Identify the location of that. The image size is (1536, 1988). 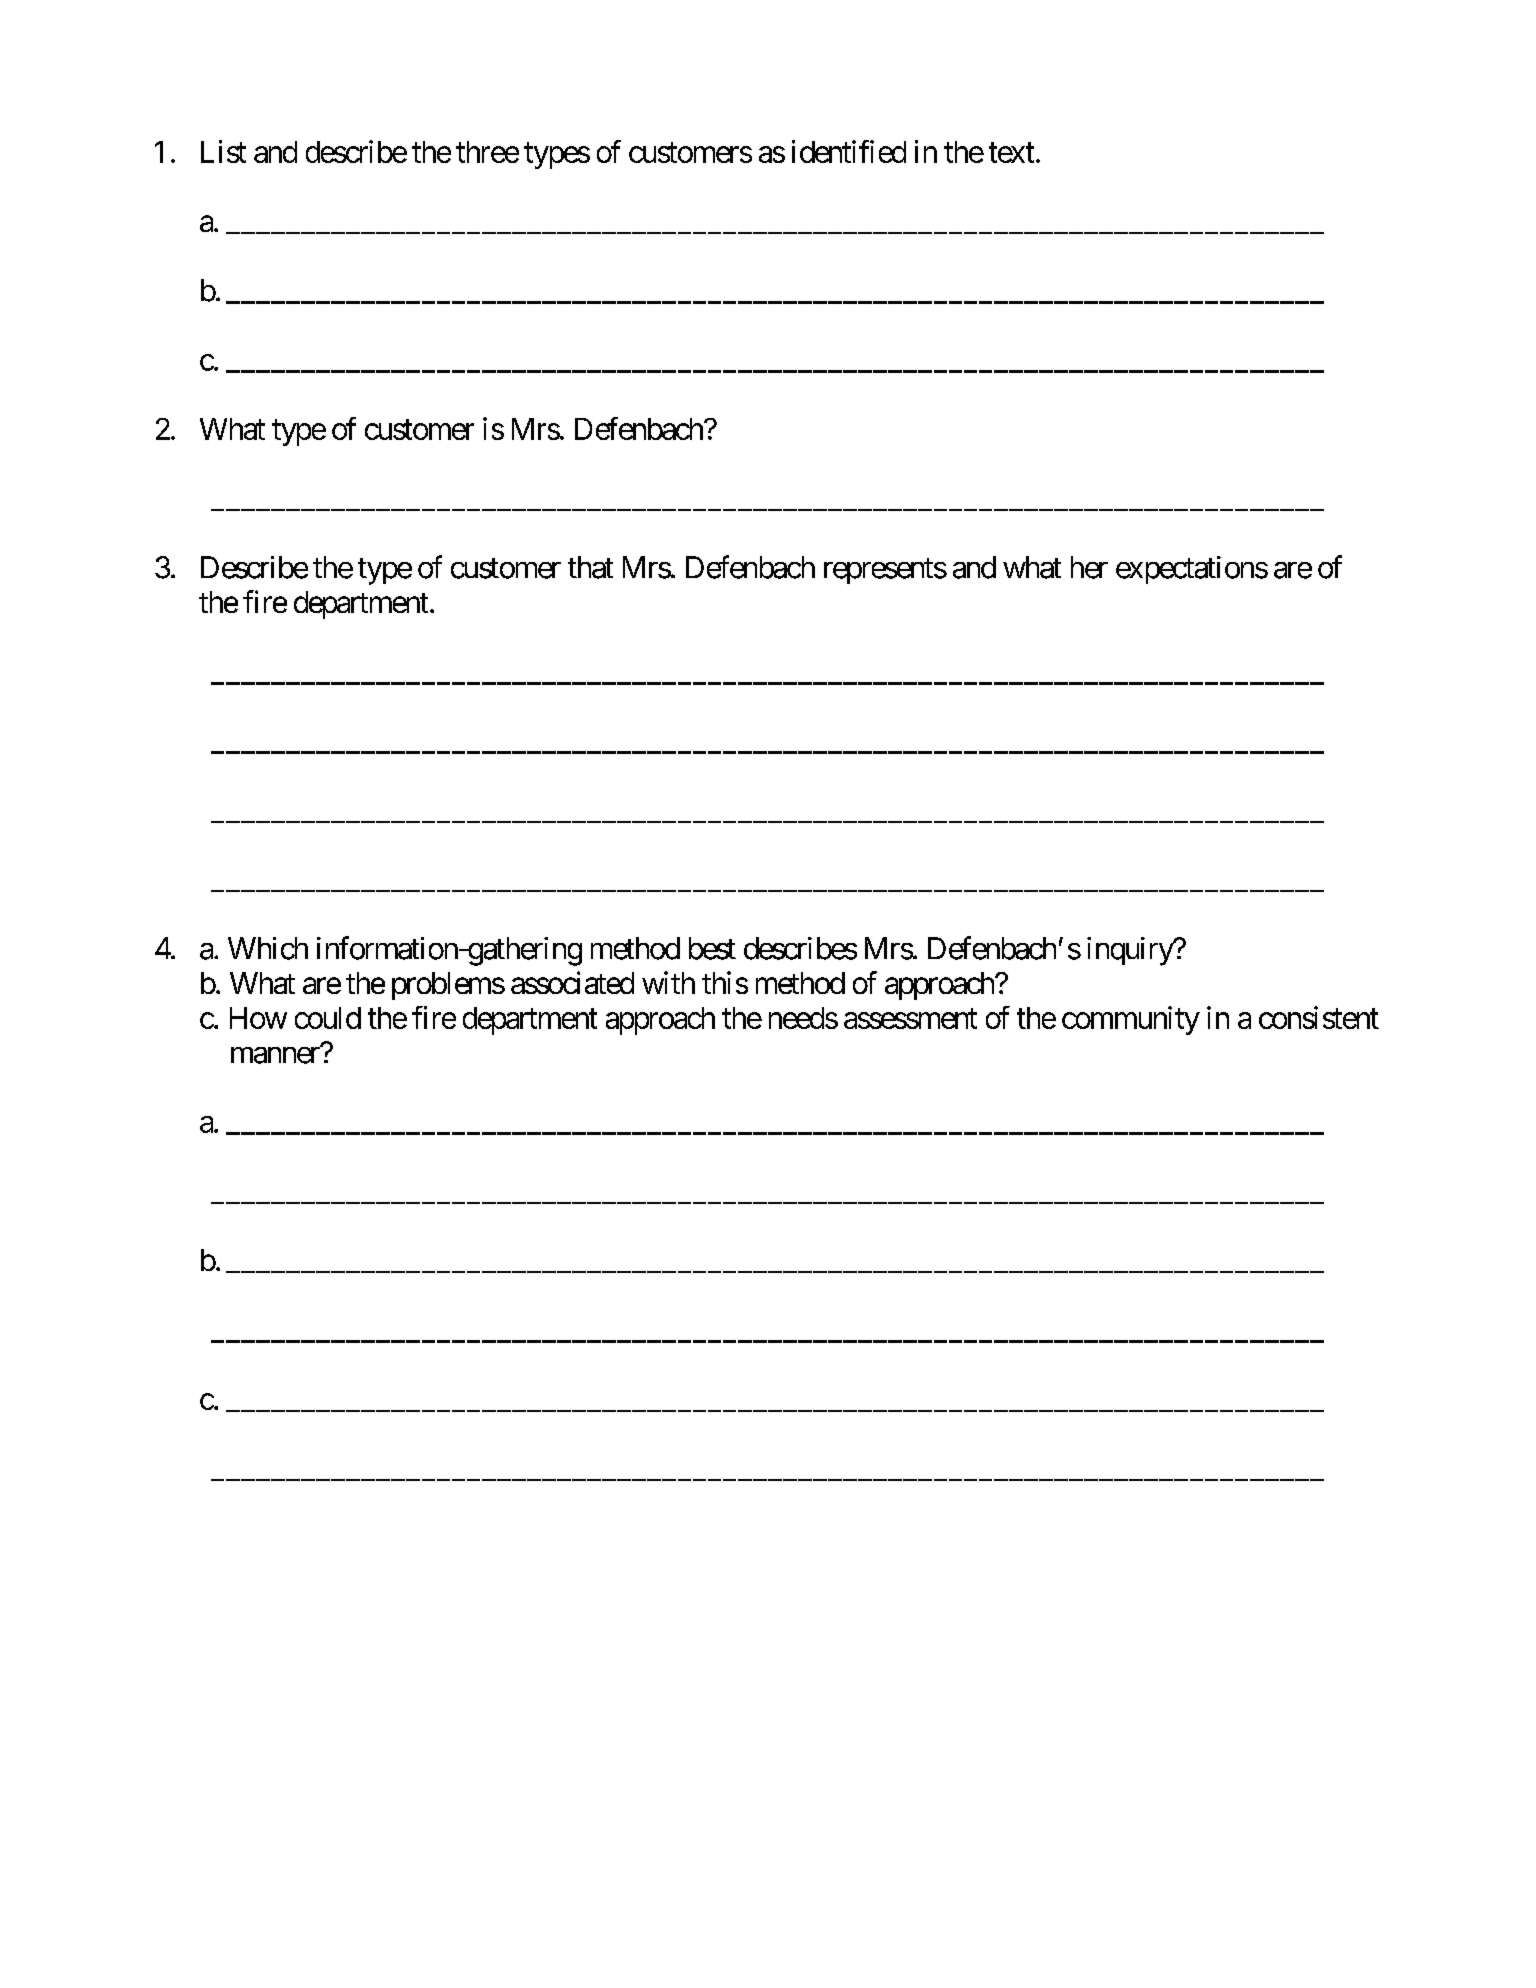
(590, 567).
